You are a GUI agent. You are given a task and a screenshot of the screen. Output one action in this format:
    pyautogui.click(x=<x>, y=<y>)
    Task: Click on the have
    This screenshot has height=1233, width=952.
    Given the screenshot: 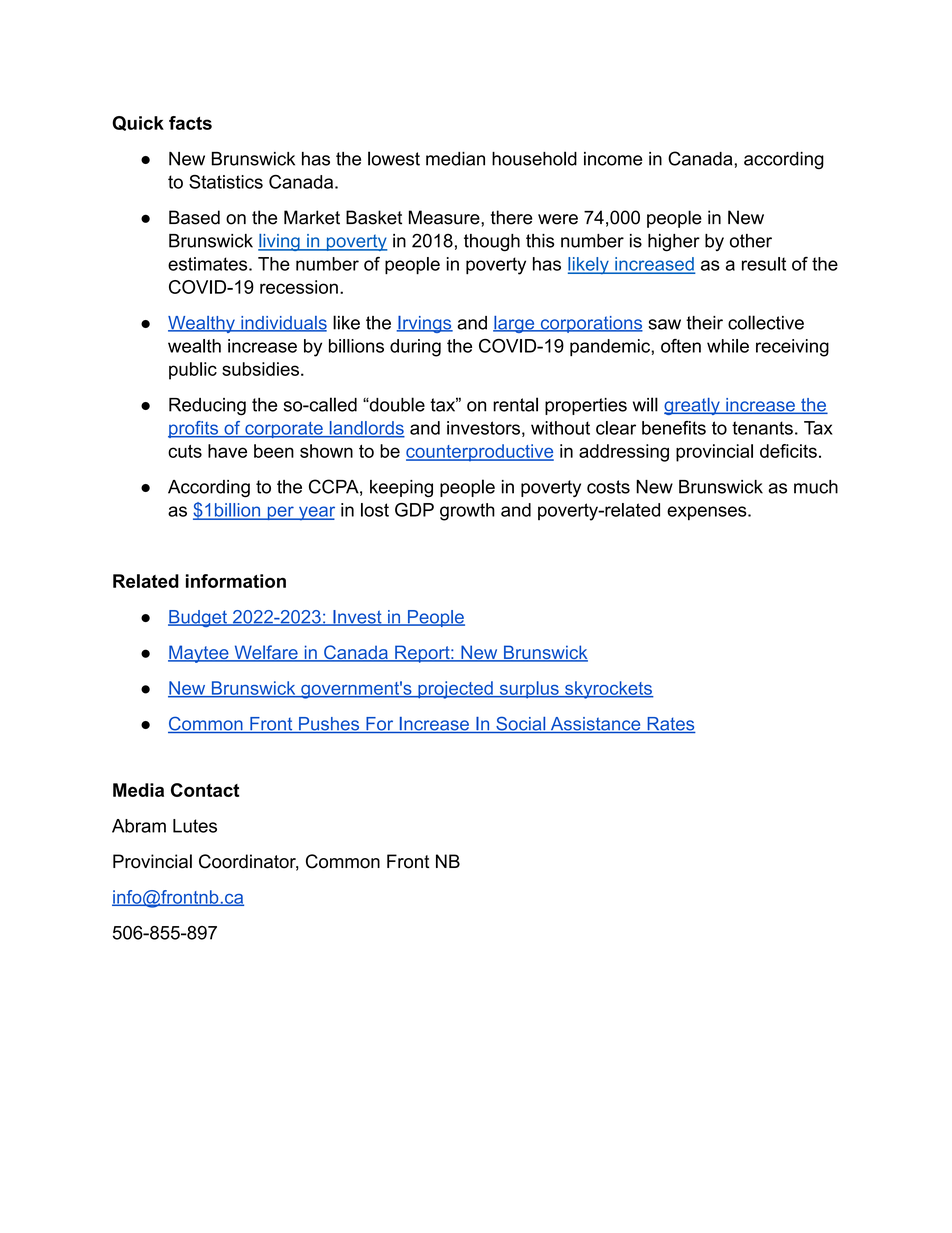 What is the action you would take?
    pyautogui.click(x=227, y=451)
